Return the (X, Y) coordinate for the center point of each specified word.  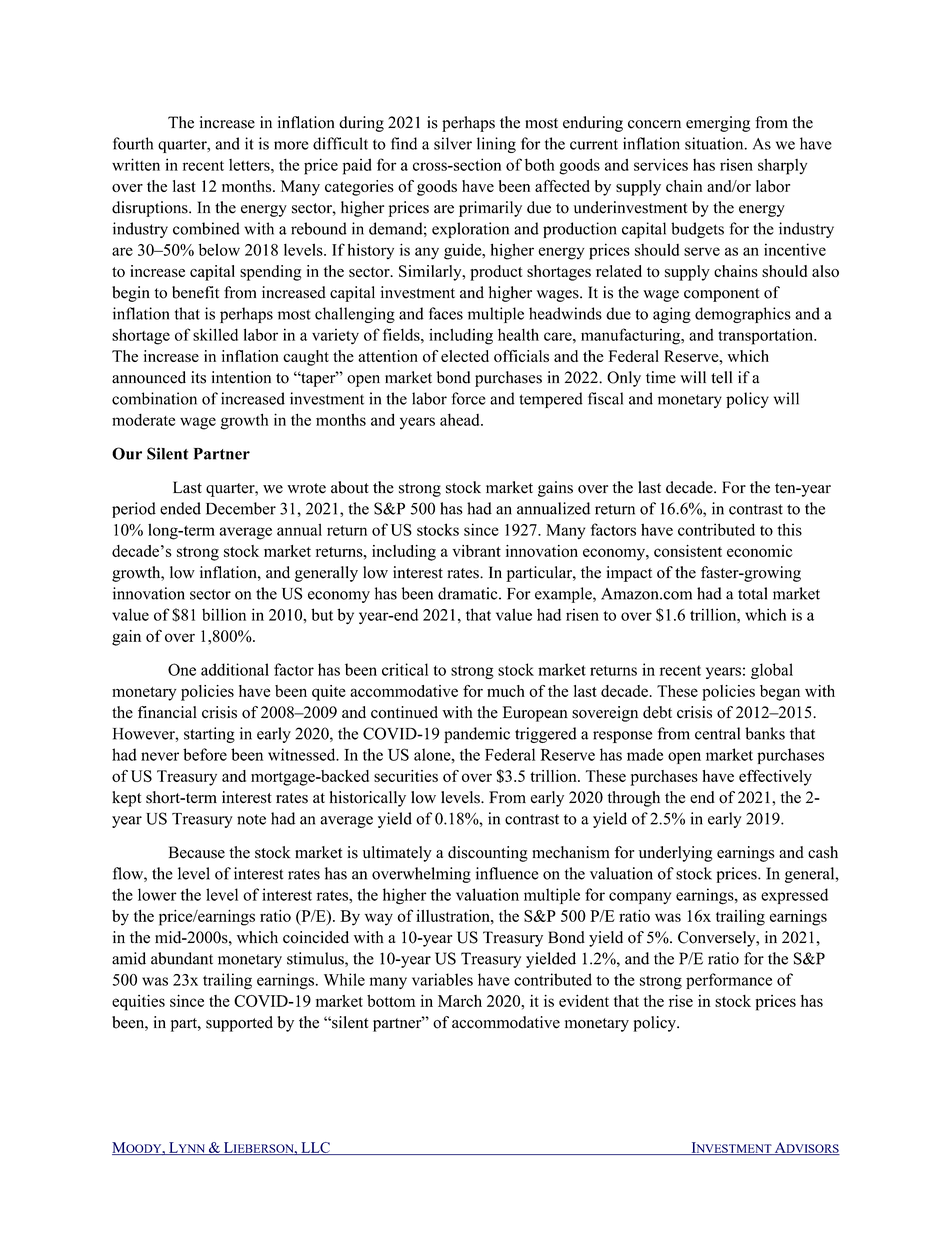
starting (209, 735)
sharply (782, 167)
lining (496, 145)
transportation (767, 336)
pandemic (477, 735)
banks (765, 733)
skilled (215, 334)
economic (760, 551)
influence (507, 873)
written (136, 164)
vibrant (476, 551)
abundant (182, 958)
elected (465, 356)
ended (180, 508)
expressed (794, 896)
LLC (315, 1148)
